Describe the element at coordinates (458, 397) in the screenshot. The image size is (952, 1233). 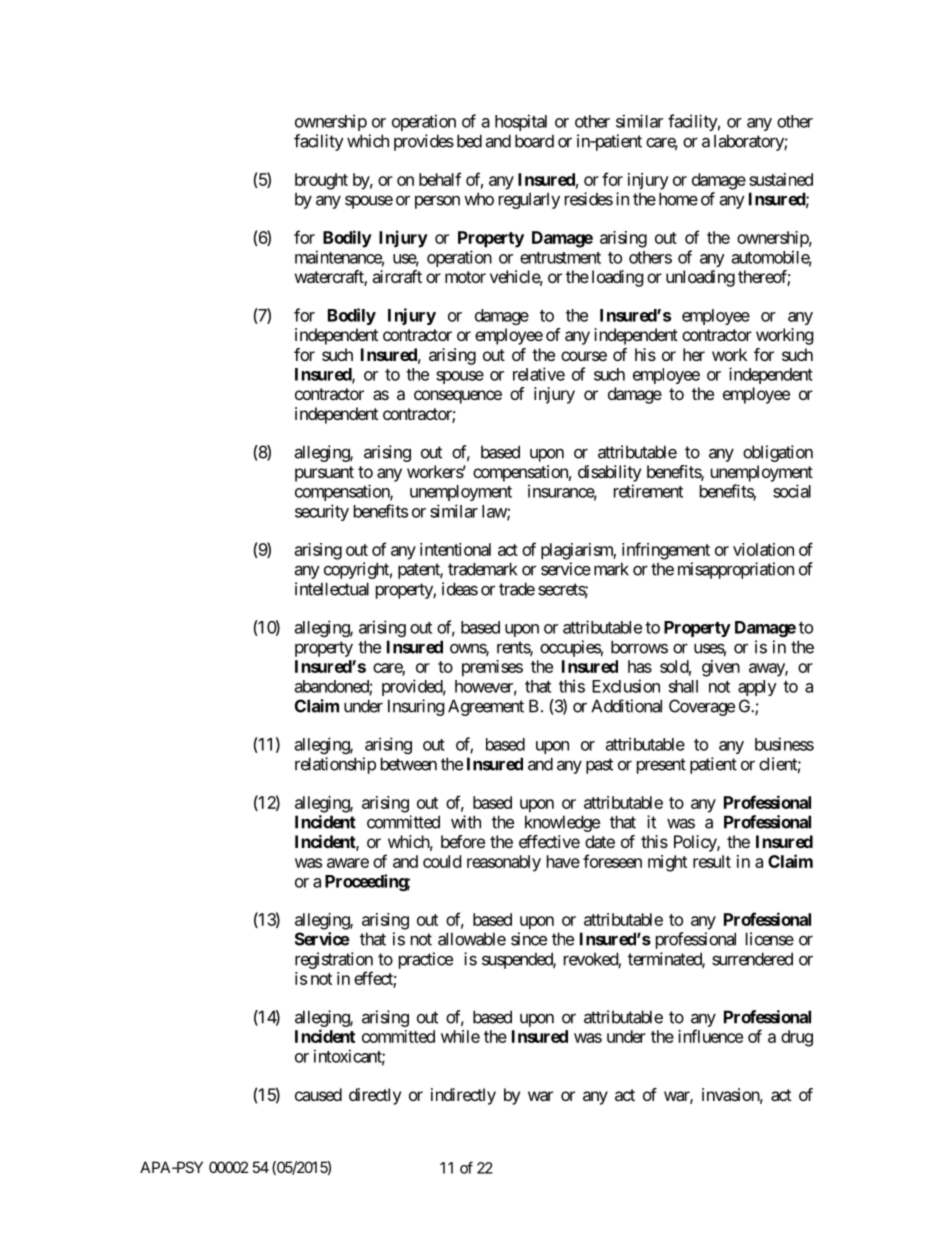
I see `consequence` at that location.
